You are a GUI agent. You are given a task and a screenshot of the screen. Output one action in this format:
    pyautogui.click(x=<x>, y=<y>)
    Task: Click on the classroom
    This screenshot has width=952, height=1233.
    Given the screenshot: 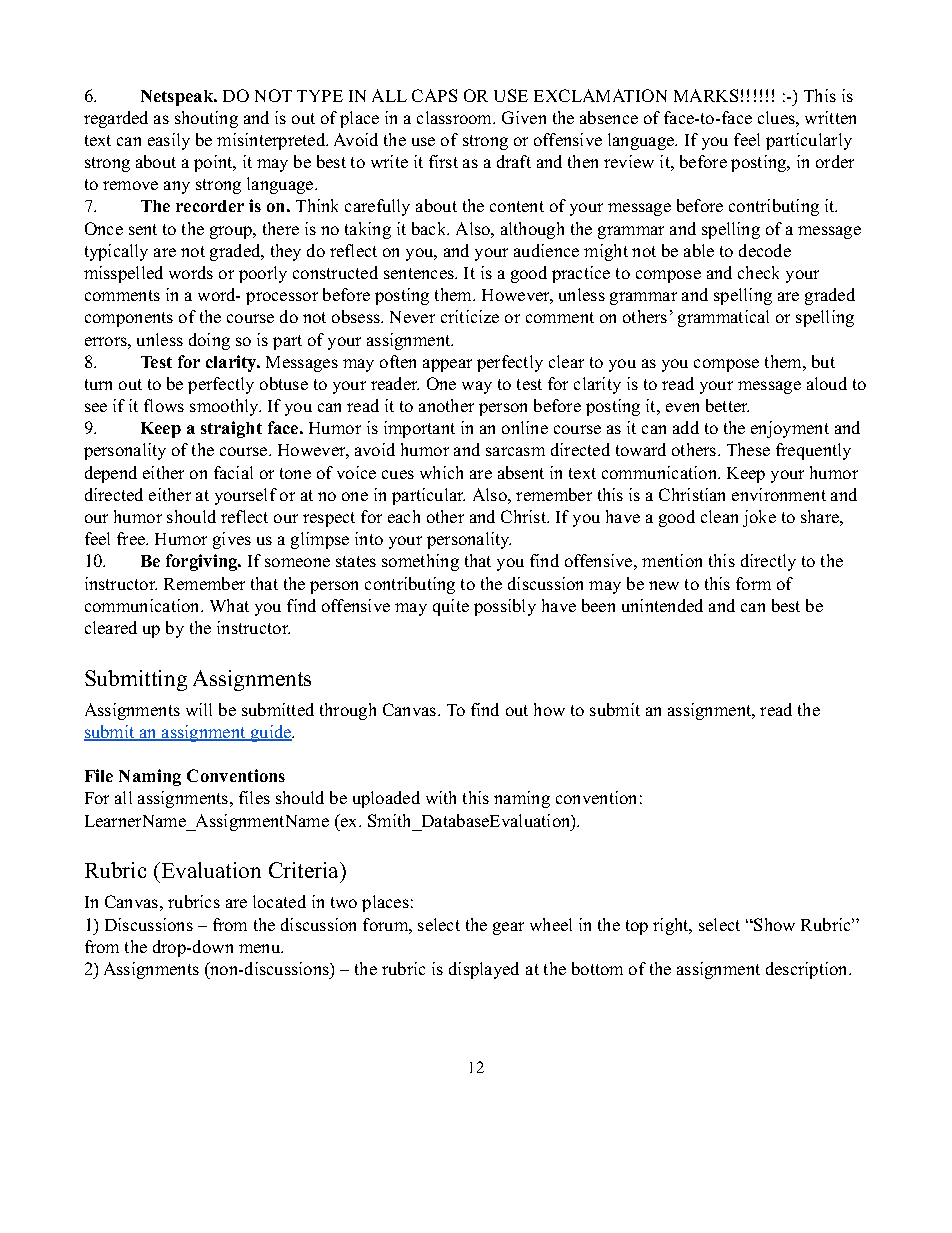 What is the action you would take?
    pyautogui.click(x=456, y=117)
